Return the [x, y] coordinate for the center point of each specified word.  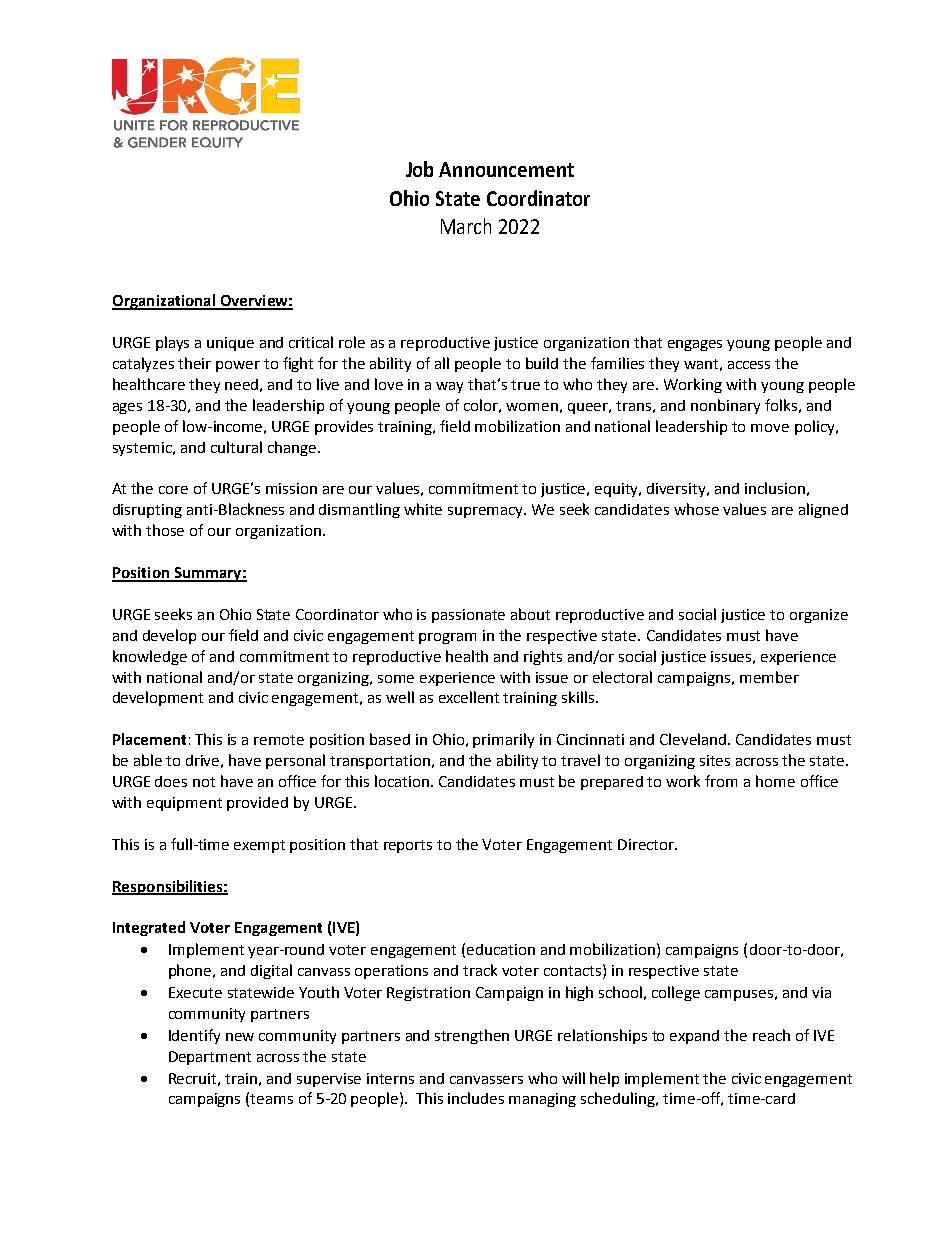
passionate [468, 616]
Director [647, 844]
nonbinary [725, 406]
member [769, 677]
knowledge [150, 657]
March [466, 226]
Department [210, 1058]
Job [419, 169]
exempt [259, 846]
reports [408, 846]
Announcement [506, 169]
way [449, 387]
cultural [236, 447]
